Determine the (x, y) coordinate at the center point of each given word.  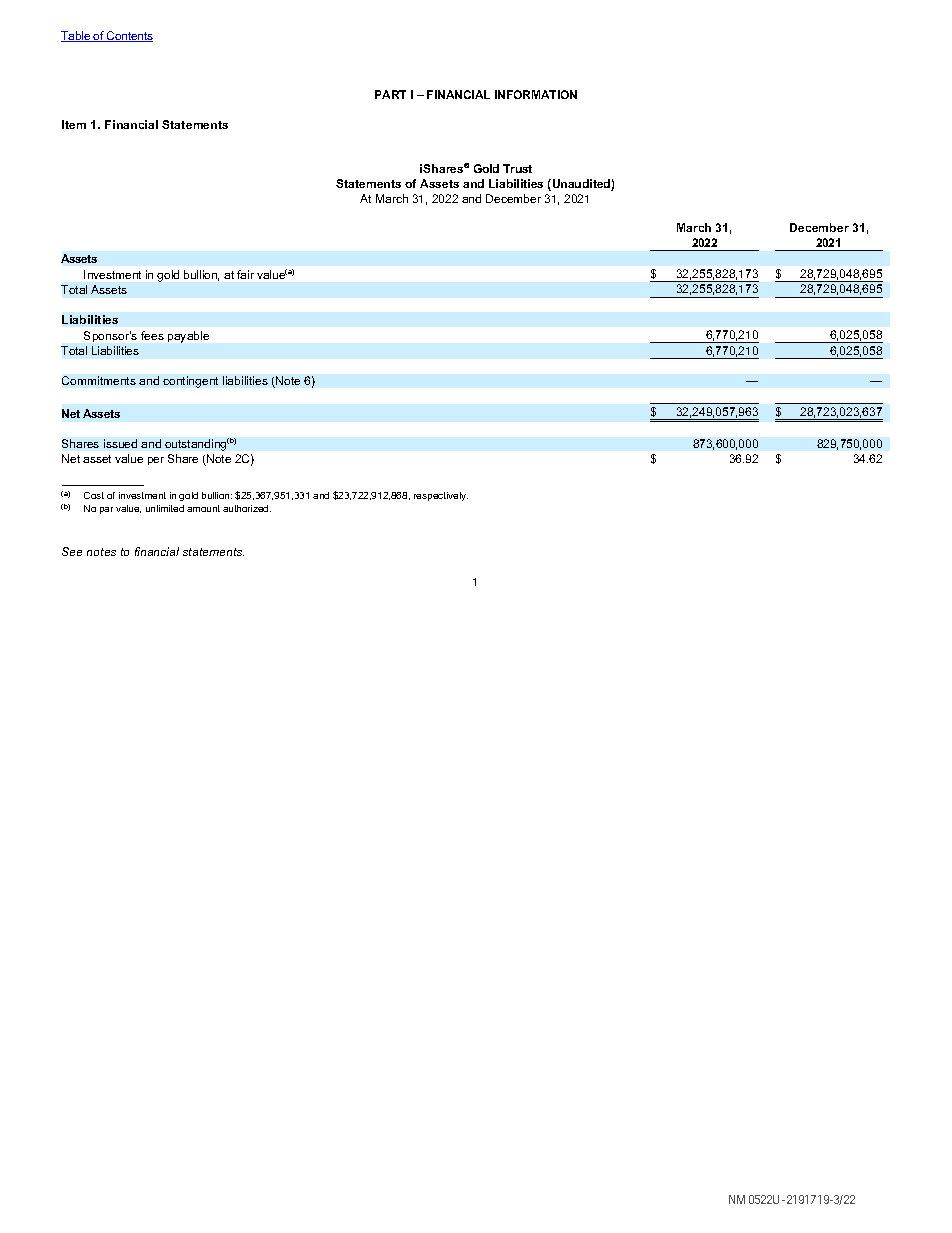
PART (390, 94)
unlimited (165, 508)
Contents (129, 36)
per (156, 461)
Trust (517, 168)
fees (152, 335)
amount (203, 508)
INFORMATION (536, 94)
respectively (441, 496)
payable (188, 337)
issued (120, 443)
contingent (190, 382)
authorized (247, 508)
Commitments (99, 380)
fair (245, 274)
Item (74, 124)
